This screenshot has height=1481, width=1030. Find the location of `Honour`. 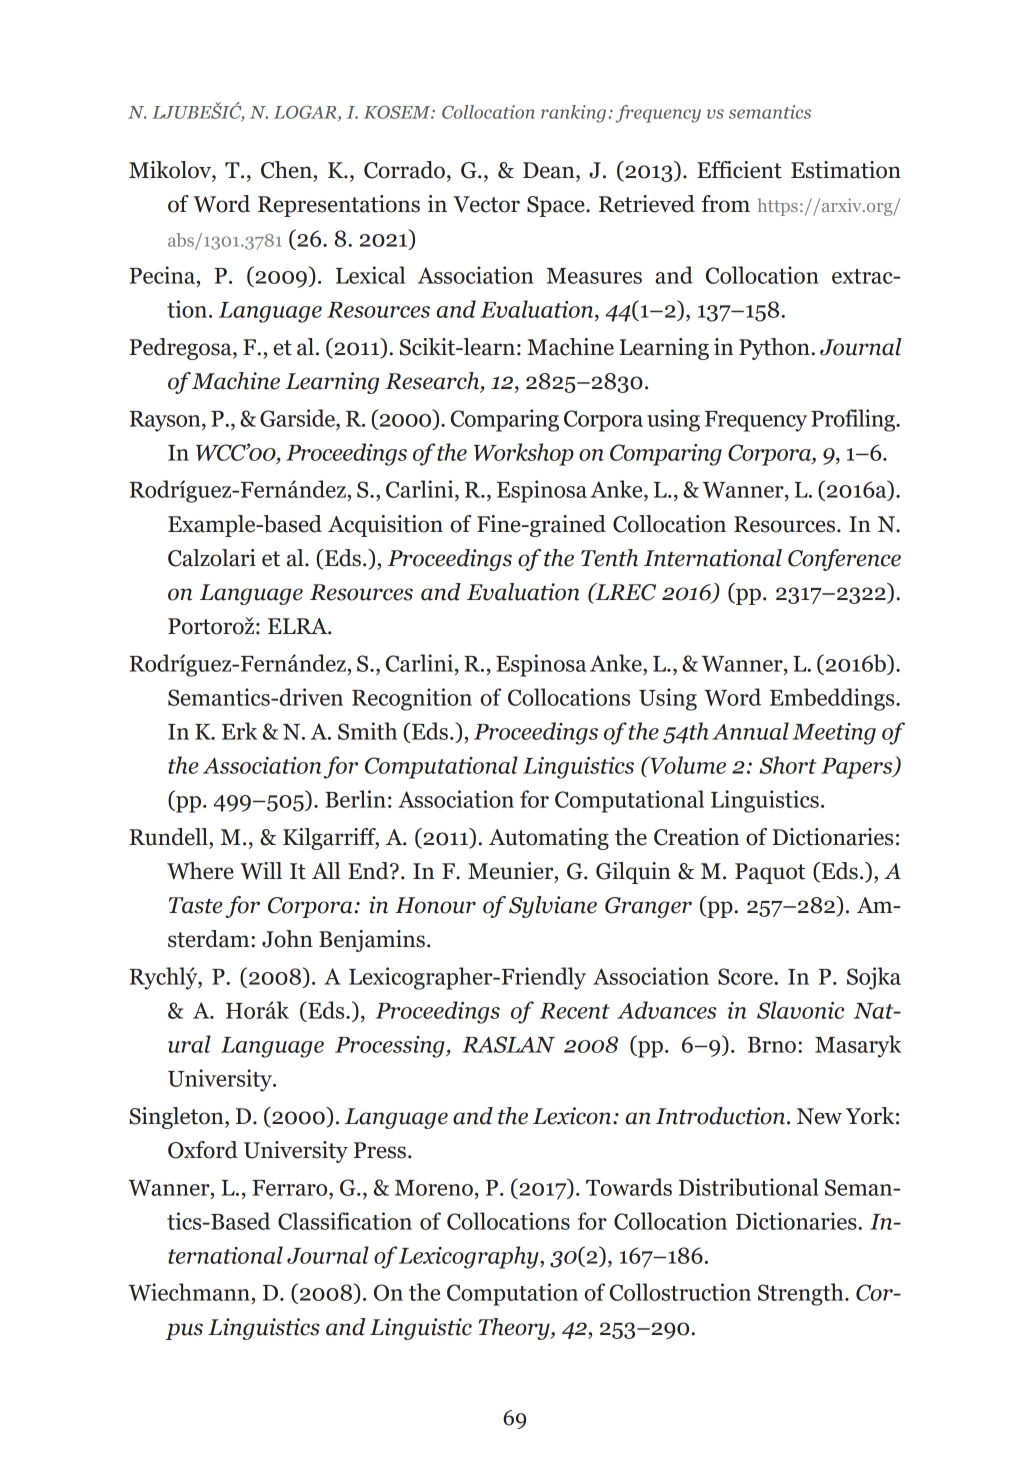

Honour is located at coordinates (435, 905).
